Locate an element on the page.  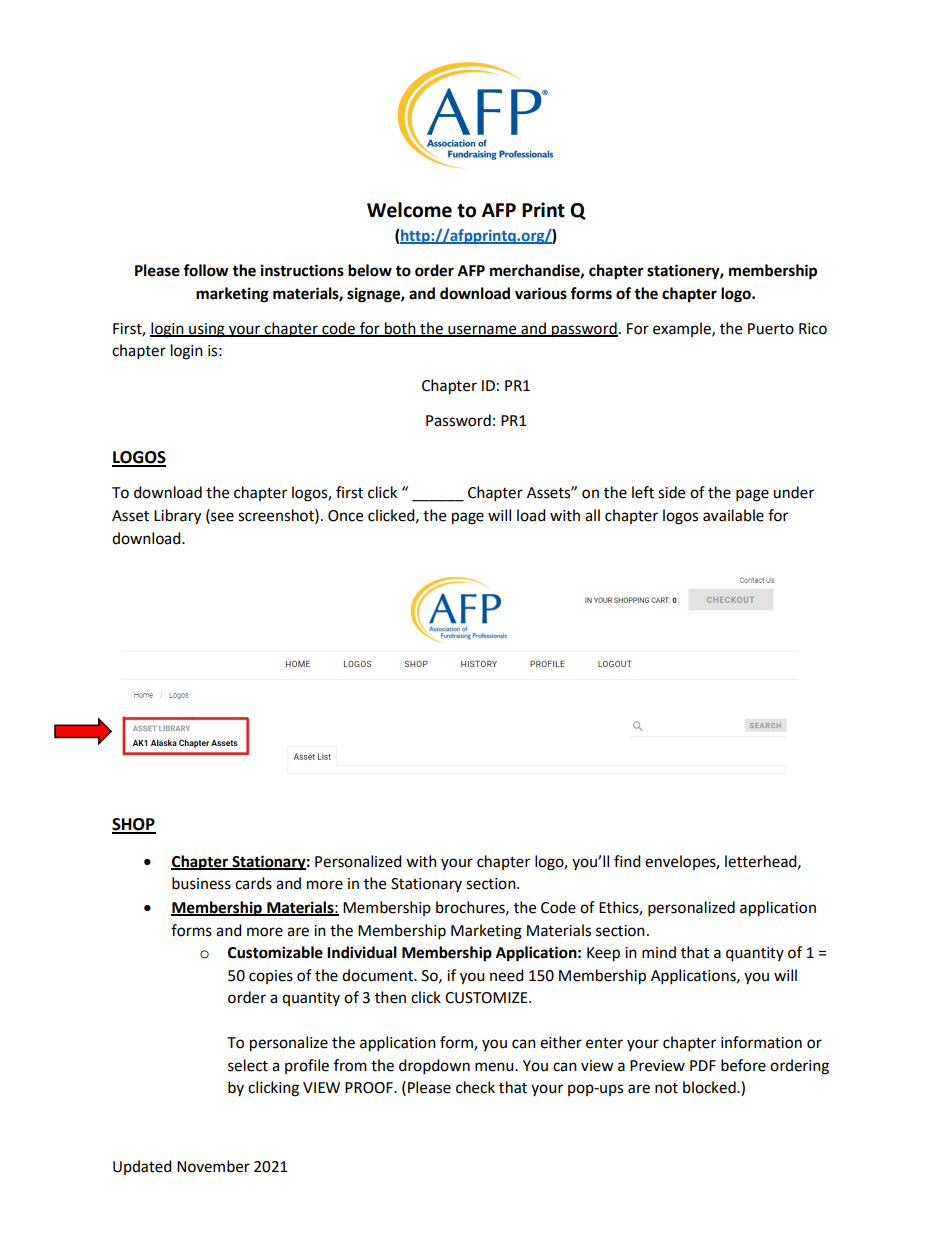
follow is located at coordinates (206, 270).
